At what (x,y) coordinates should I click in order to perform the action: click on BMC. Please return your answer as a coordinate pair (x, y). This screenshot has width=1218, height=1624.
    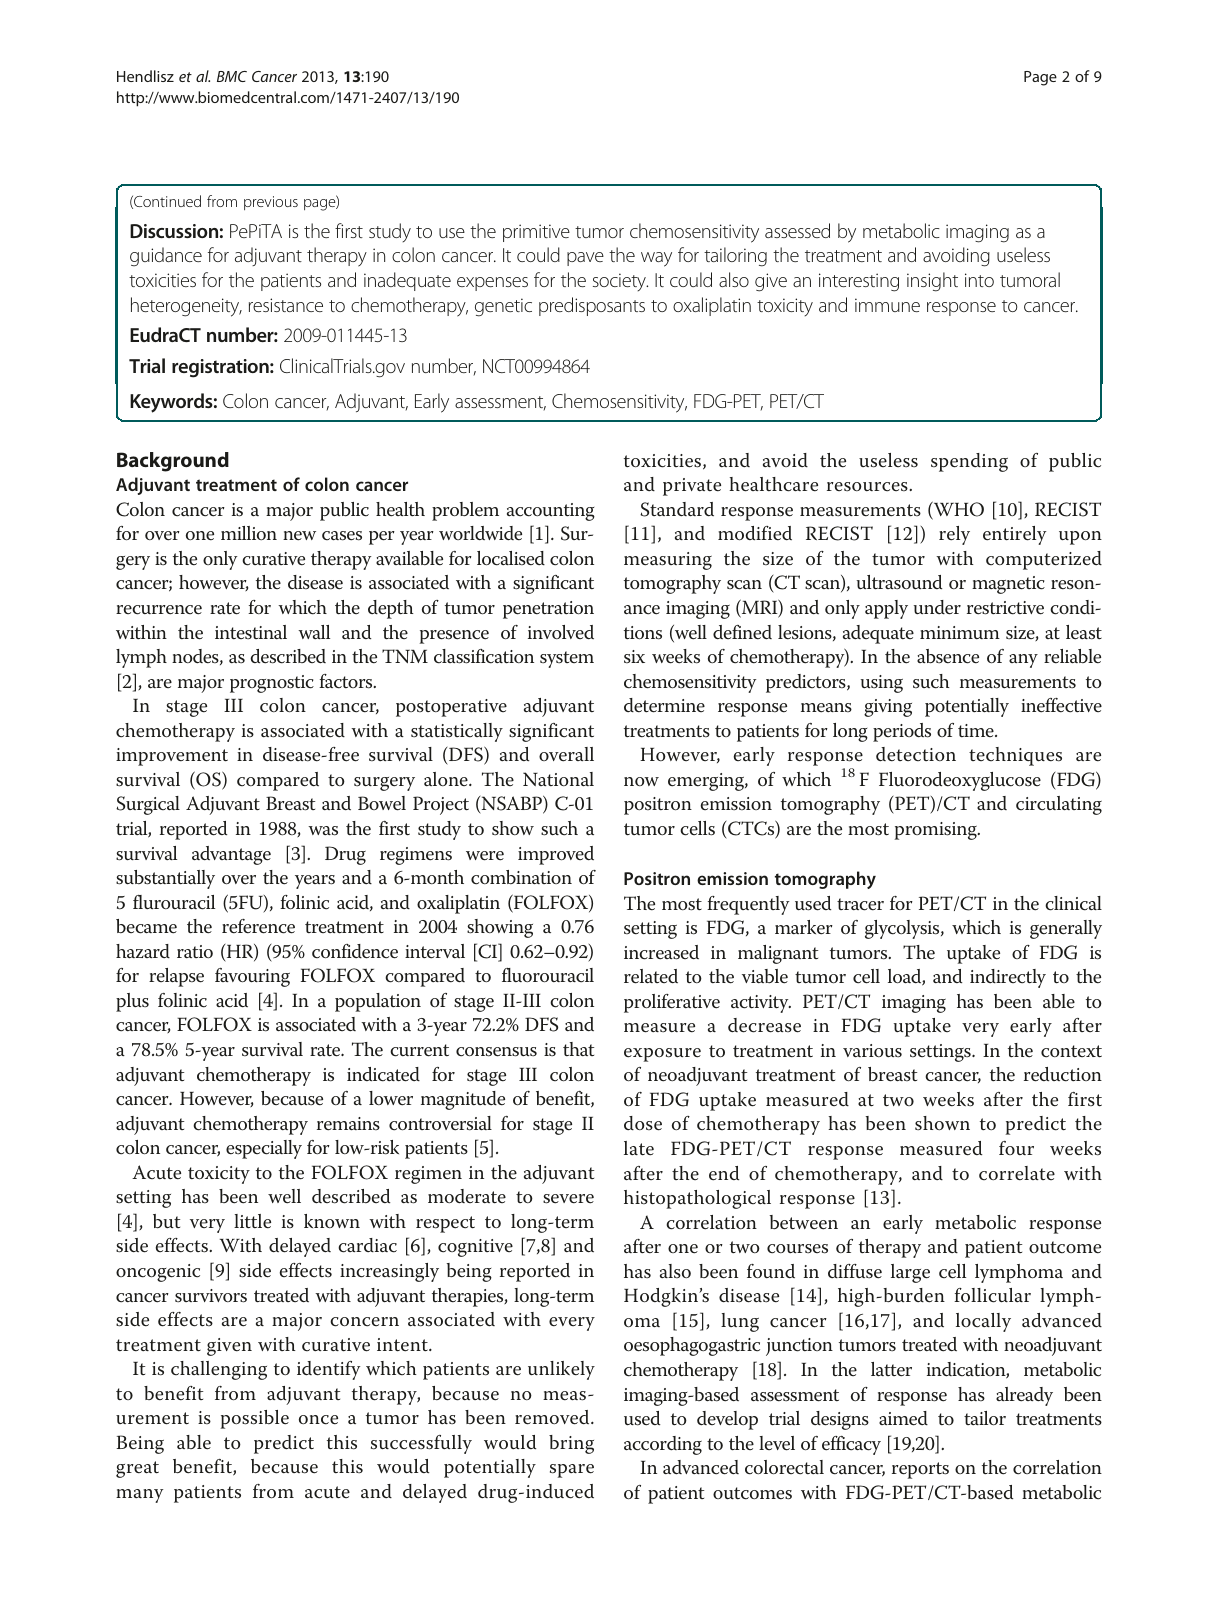
    Looking at the image, I should click on (232, 76).
